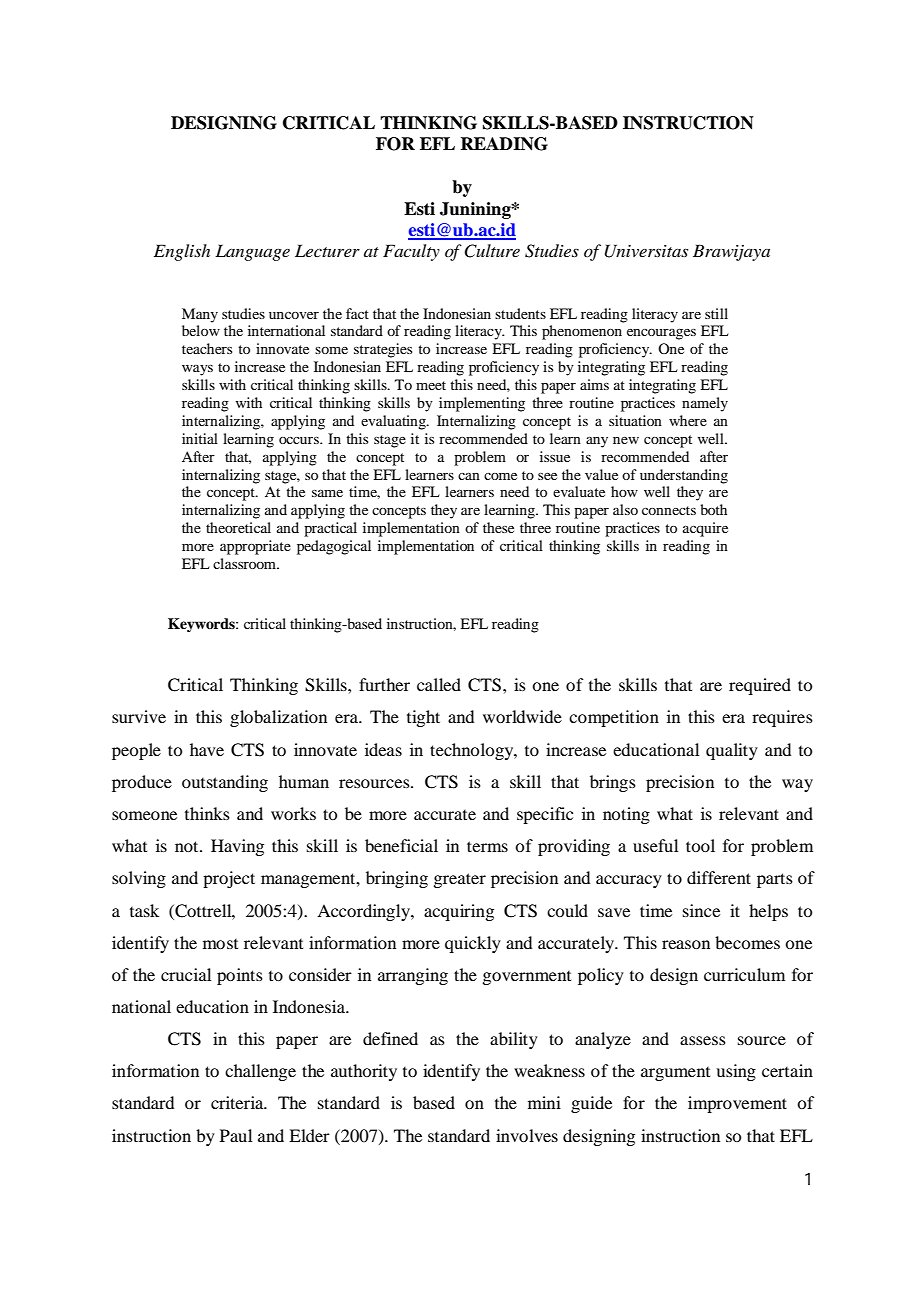 Image resolution: width=924 pixels, height=1308 pixels. What do you see at coordinates (527, 1135) in the image?
I see `involves` at bounding box center [527, 1135].
